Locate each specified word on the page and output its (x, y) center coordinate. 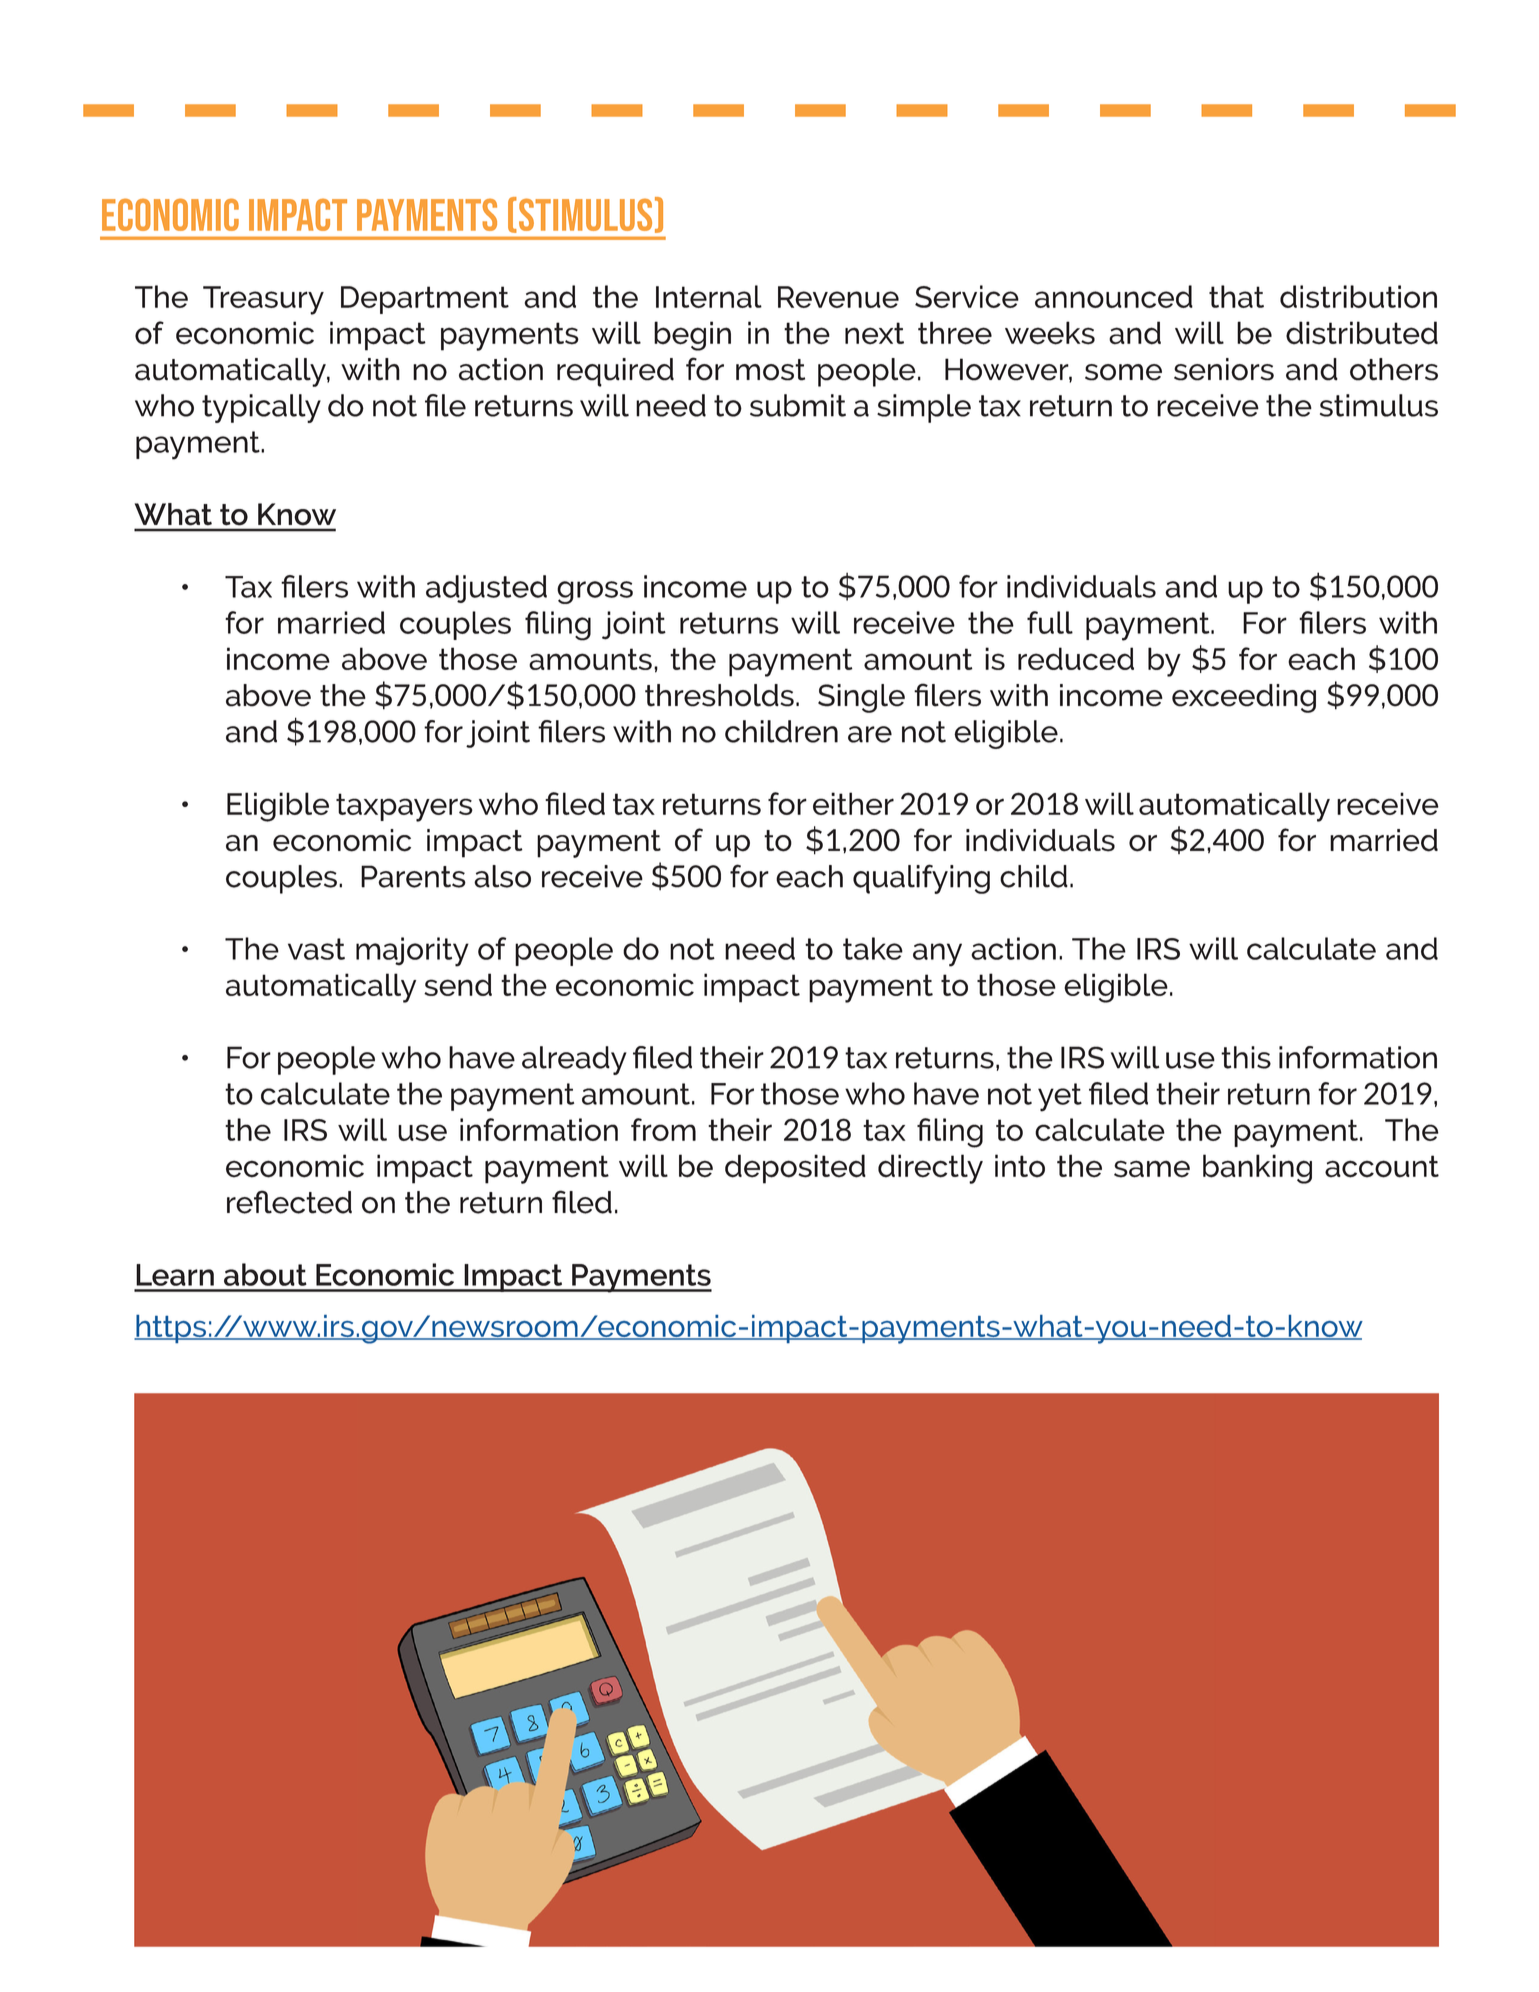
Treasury (263, 300)
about (265, 1274)
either (853, 803)
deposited (795, 1169)
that (1236, 296)
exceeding (1244, 698)
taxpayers (404, 807)
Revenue (838, 297)
